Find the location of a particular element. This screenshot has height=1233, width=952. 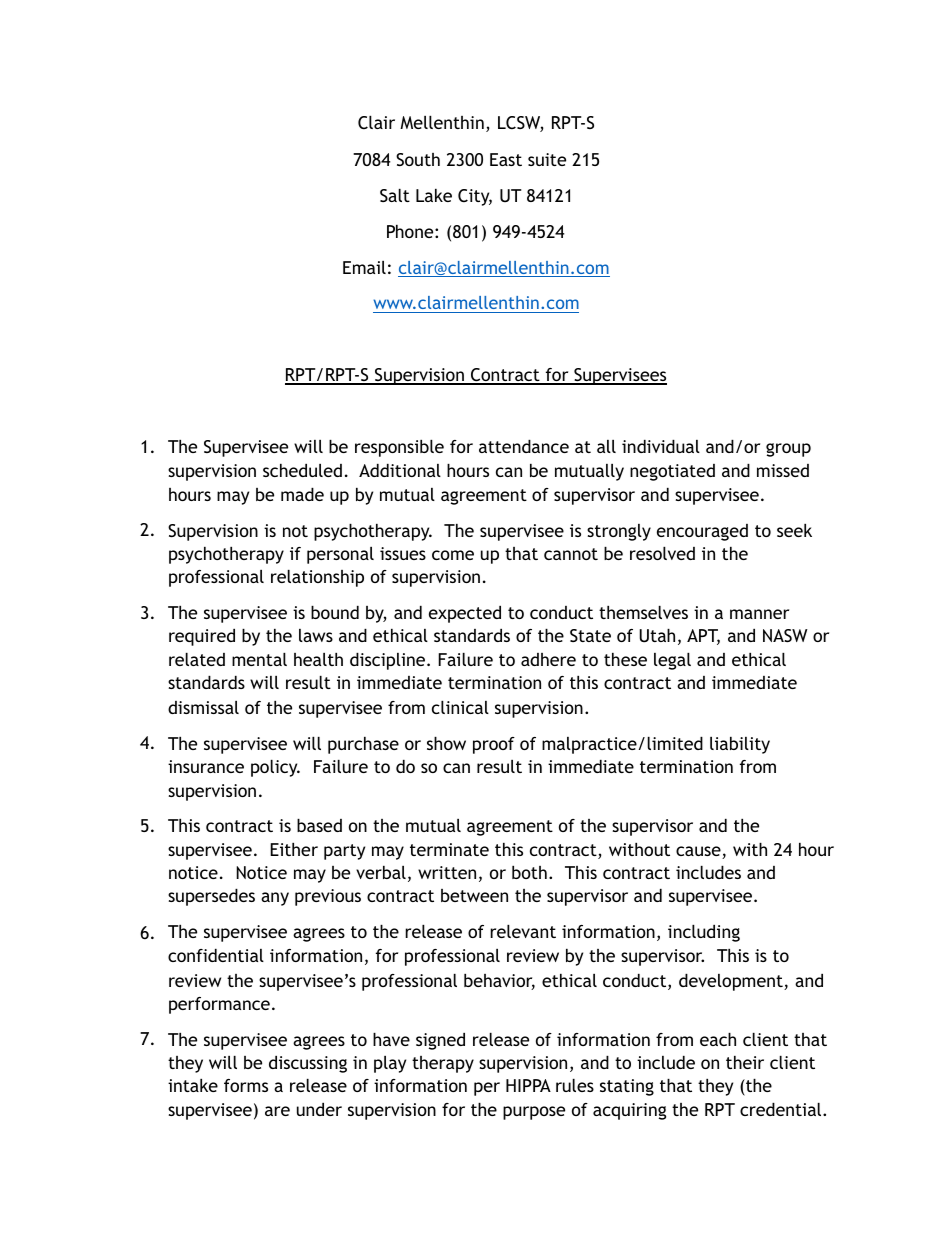

suite is located at coordinates (547, 159).
